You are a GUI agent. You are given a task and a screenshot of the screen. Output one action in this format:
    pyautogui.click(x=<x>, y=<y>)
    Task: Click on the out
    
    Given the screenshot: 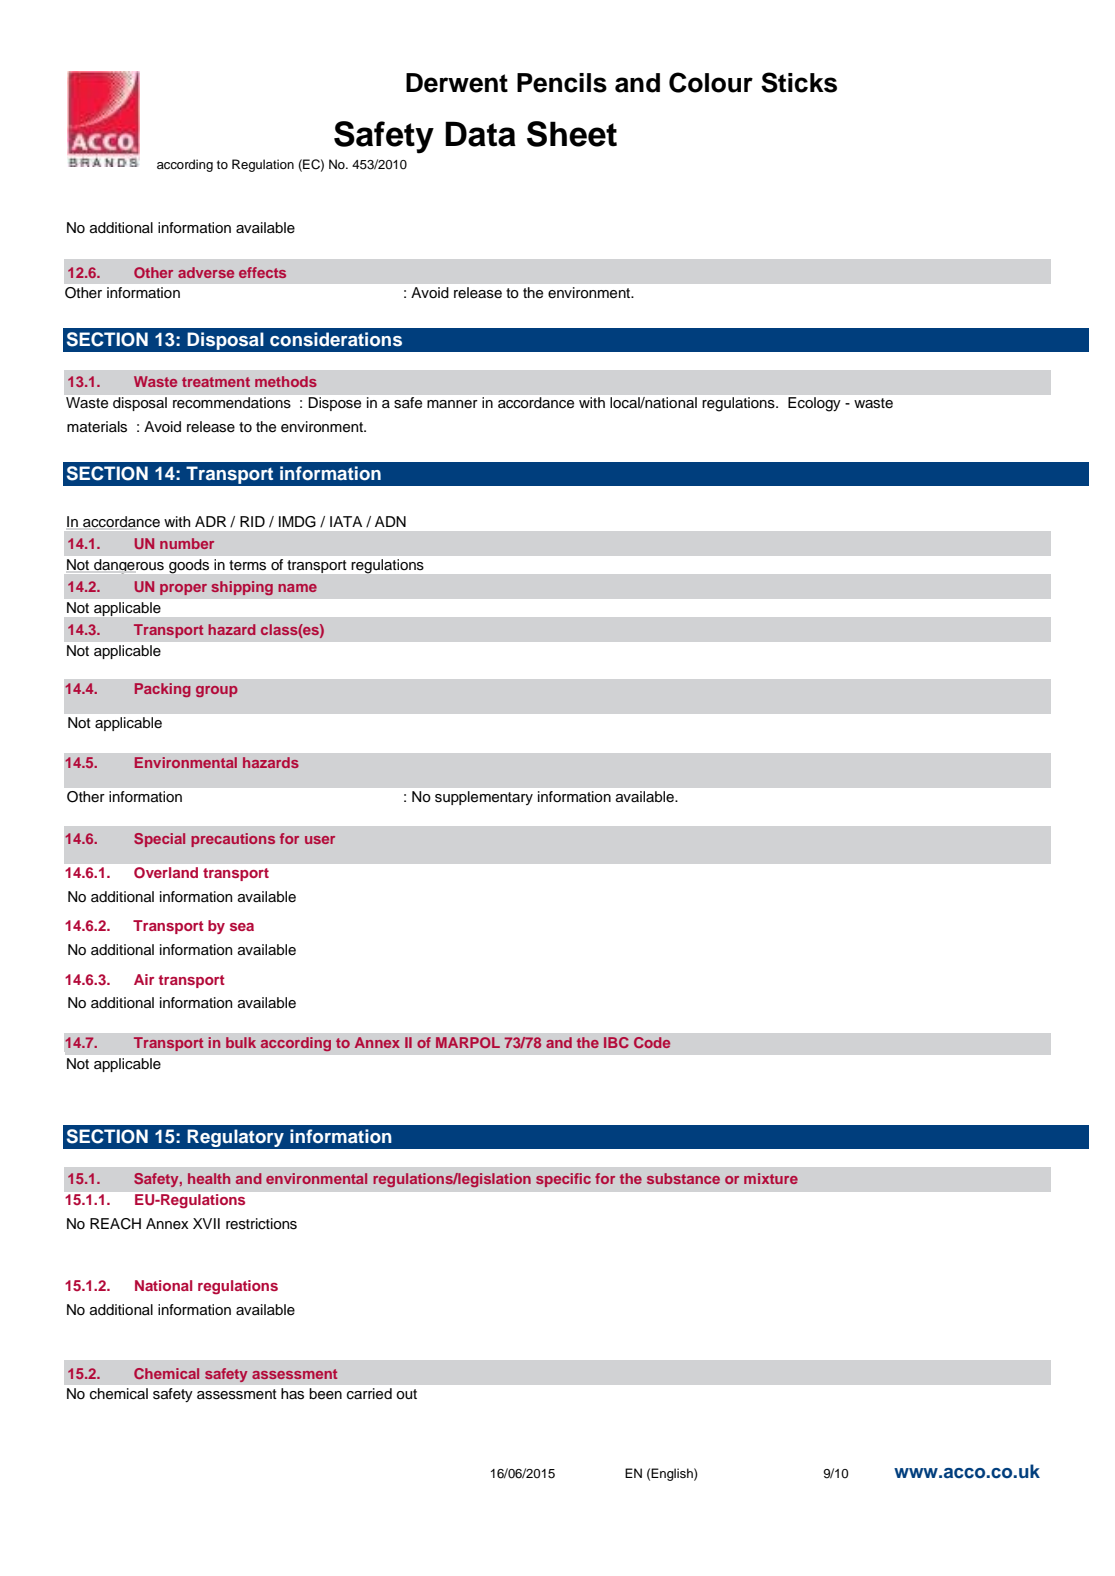 What is the action you would take?
    pyautogui.click(x=406, y=1394)
